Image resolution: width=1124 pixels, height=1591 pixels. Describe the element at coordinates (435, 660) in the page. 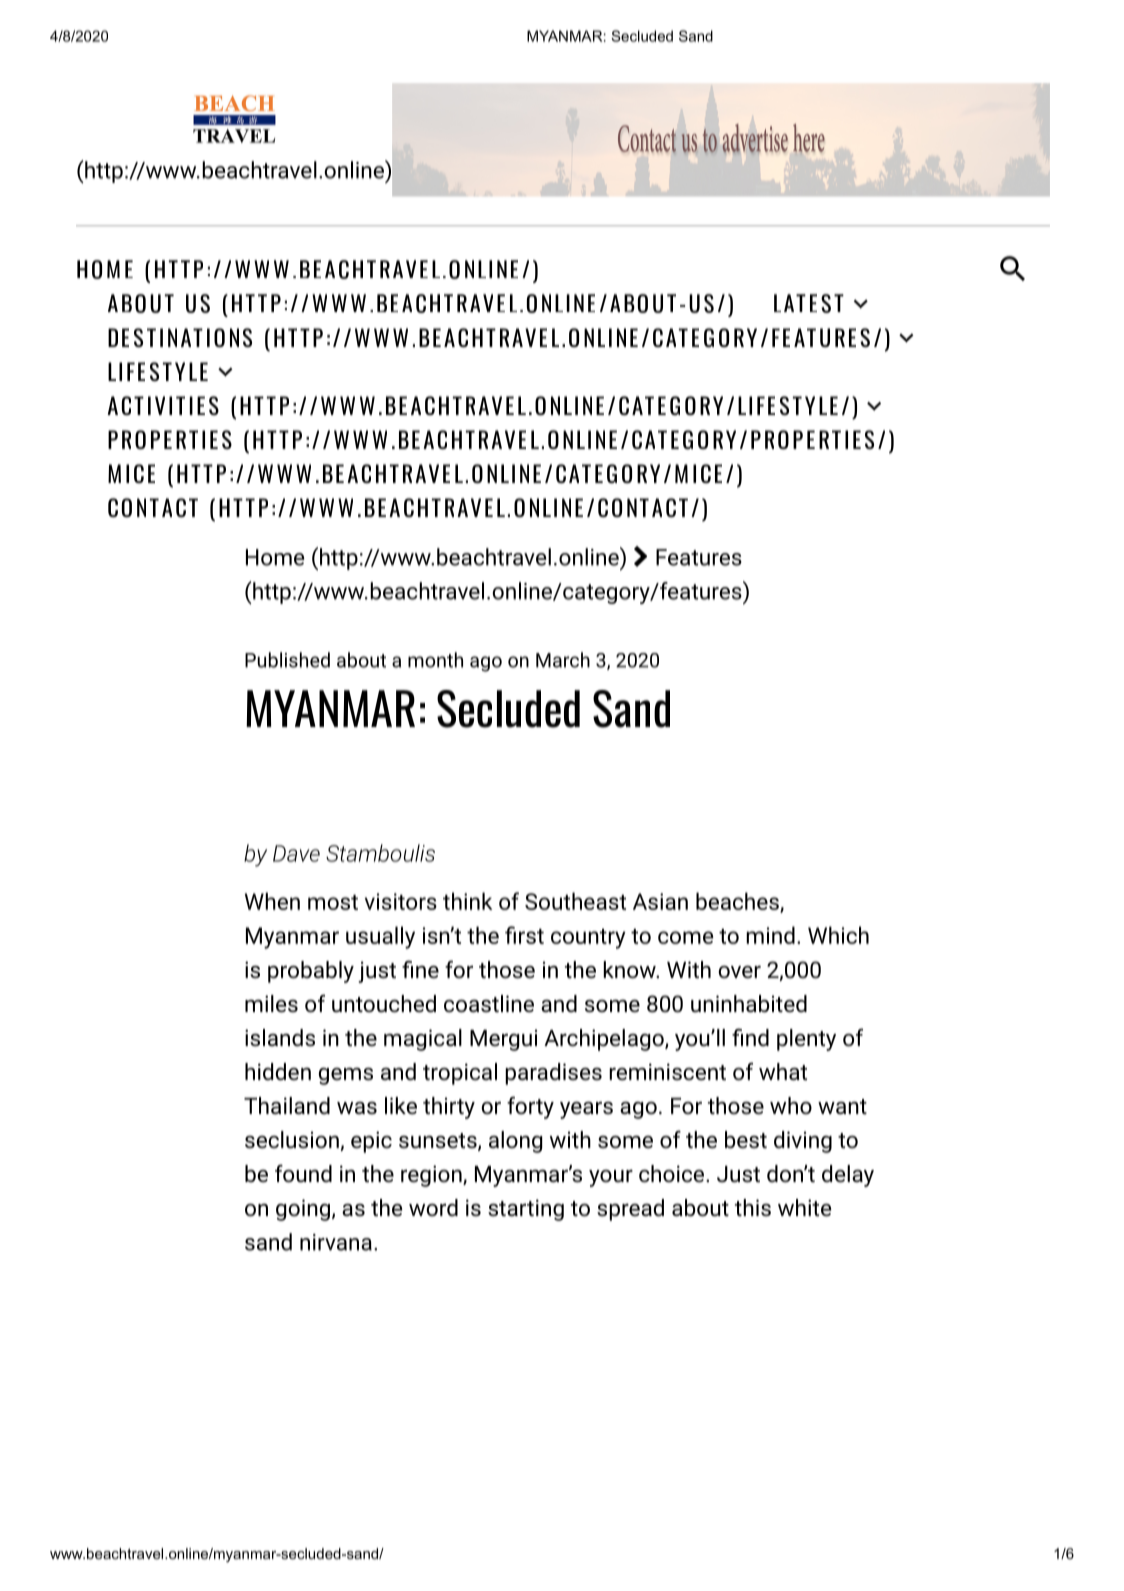

I see `month` at that location.
